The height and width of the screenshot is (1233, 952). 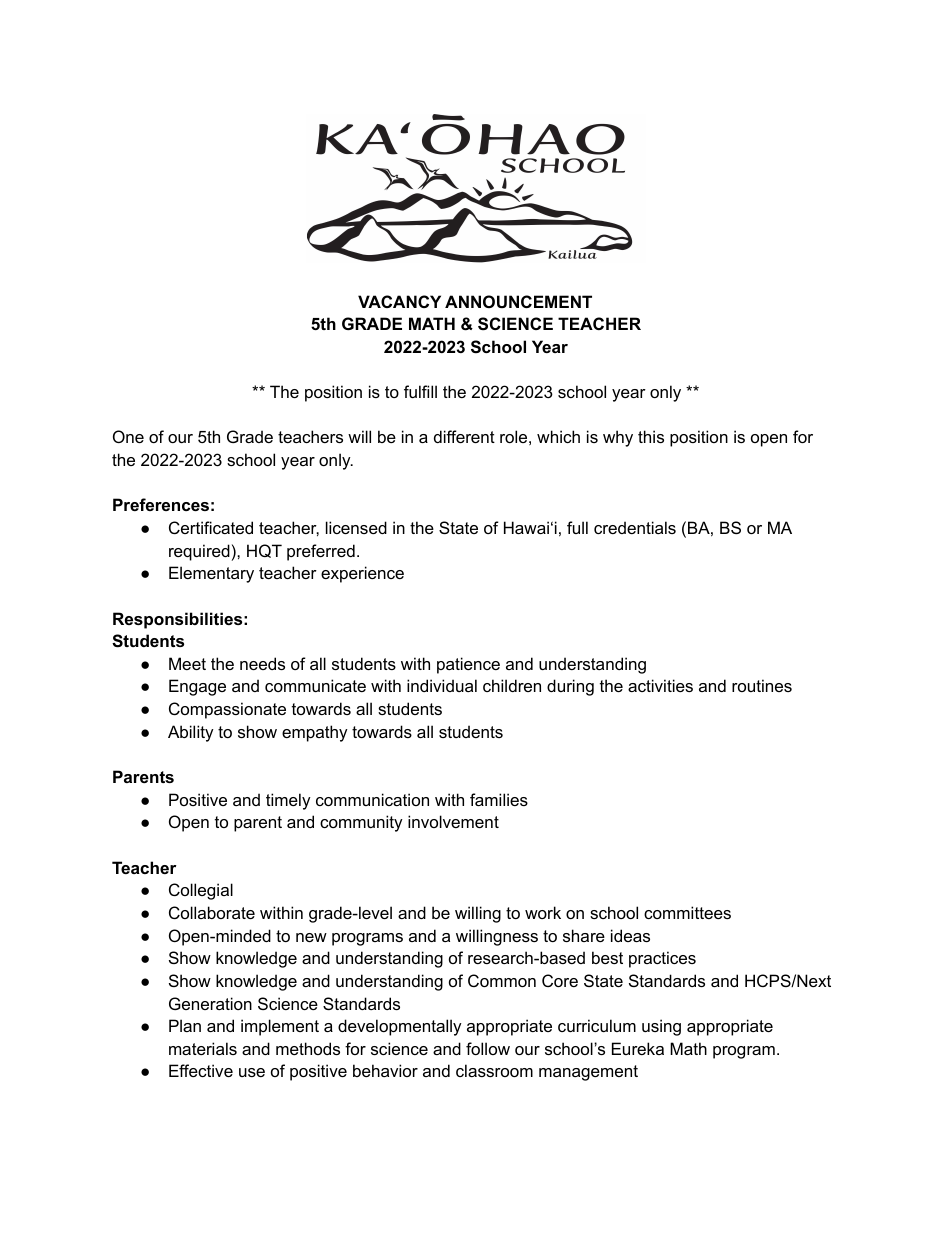 What do you see at coordinates (203, 1048) in the screenshot?
I see `materials` at bounding box center [203, 1048].
